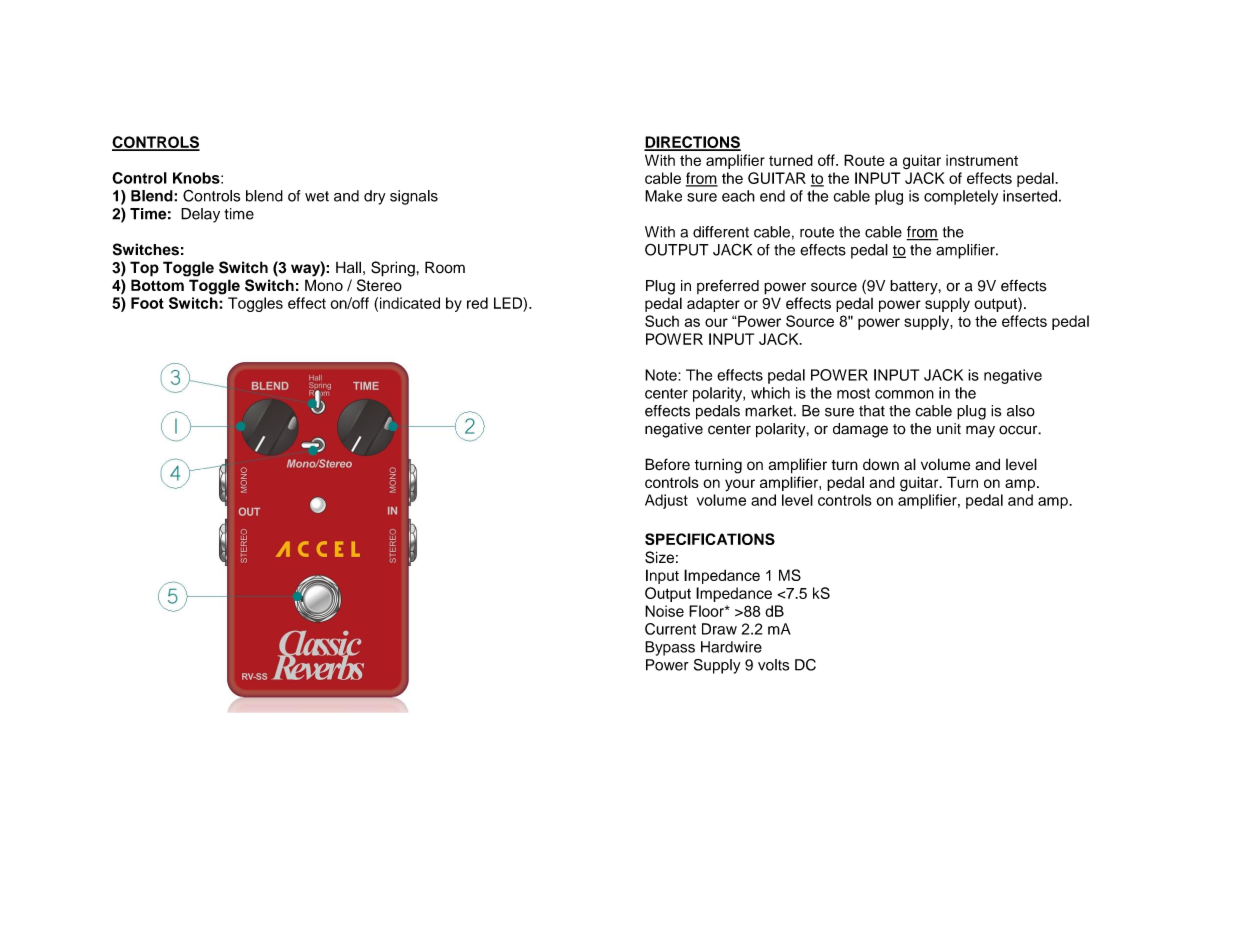 The height and width of the image is (952, 1233). Describe the element at coordinates (904, 394) in the image. I see `common` at that location.
